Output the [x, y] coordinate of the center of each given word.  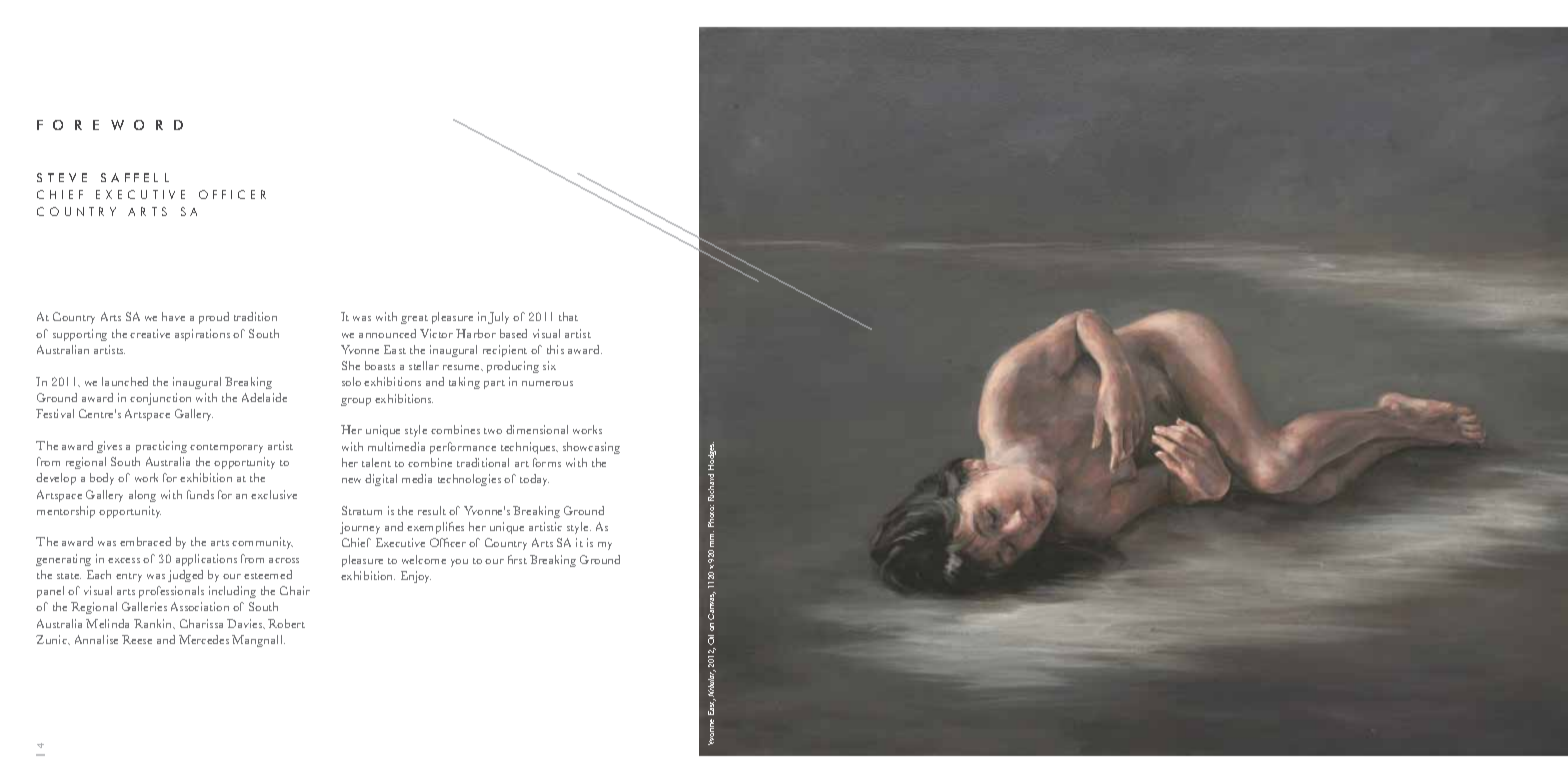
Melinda [107, 623]
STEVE [62, 177]
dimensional [537, 429]
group [356, 402]
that [568, 316]
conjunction [160, 399]
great [414, 319]
